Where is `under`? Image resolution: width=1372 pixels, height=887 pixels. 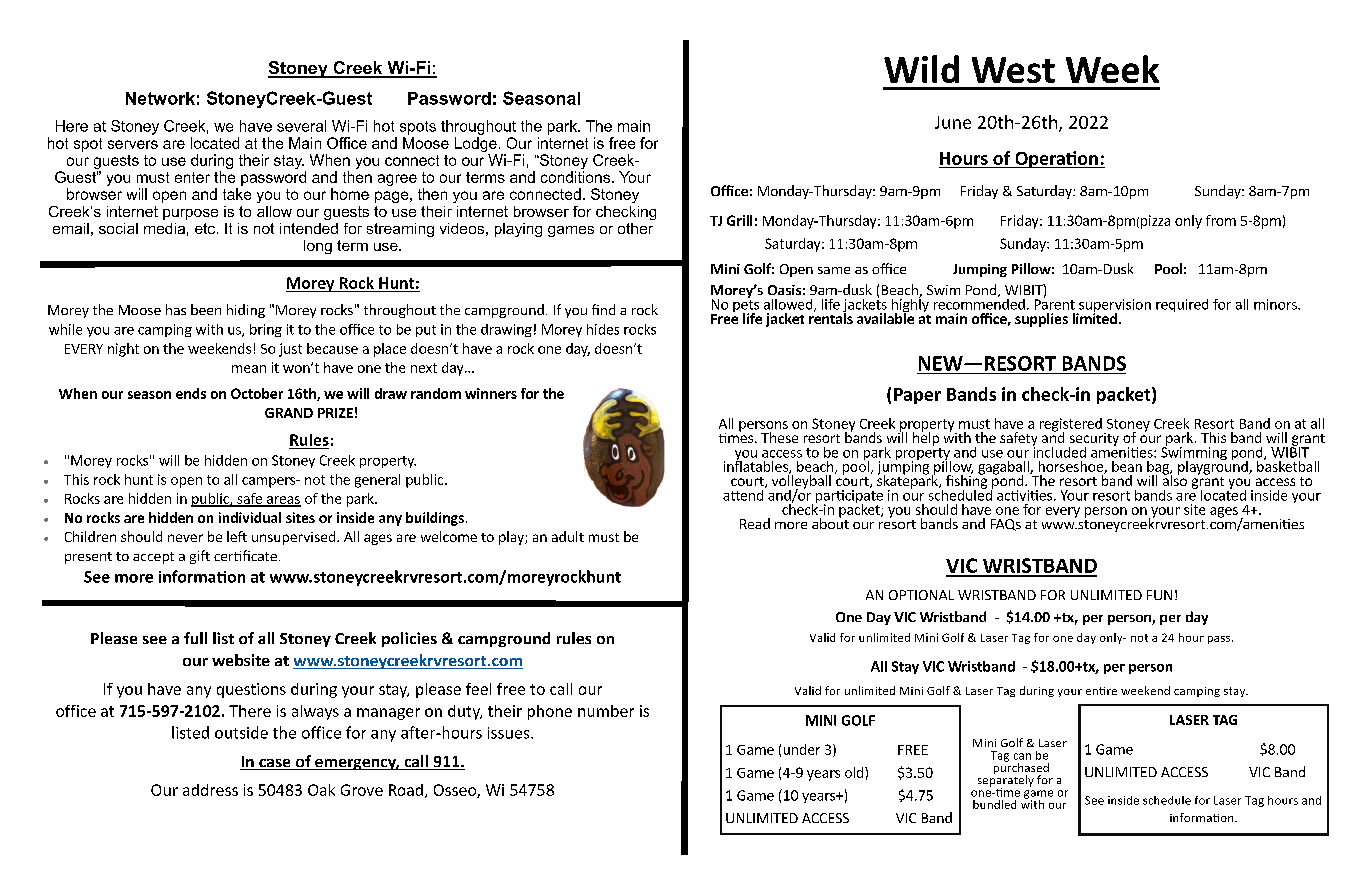 under is located at coordinates (802, 749).
